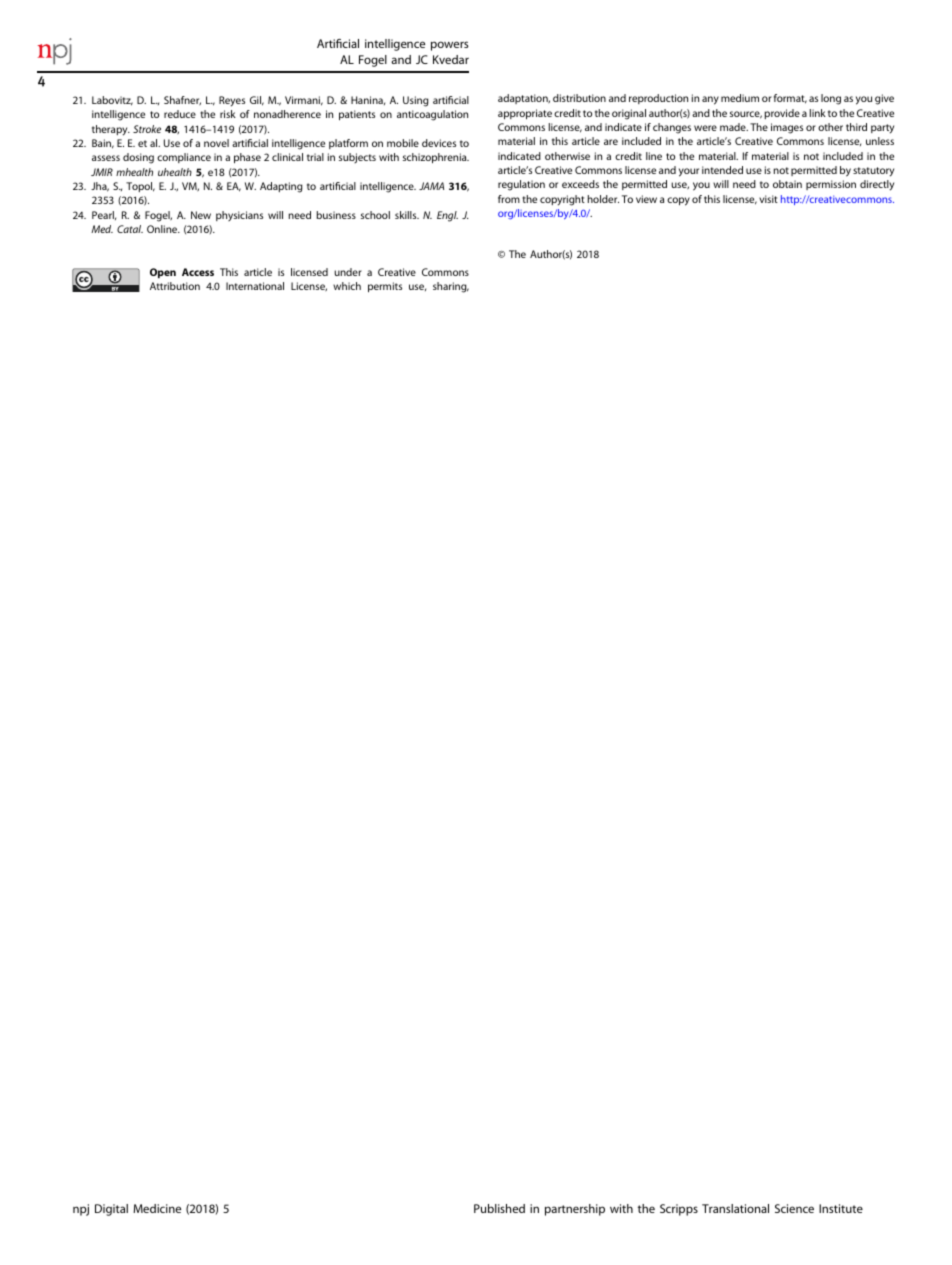 The width and height of the page is (952, 1265). I want to click on provide, so click(782, 114).
